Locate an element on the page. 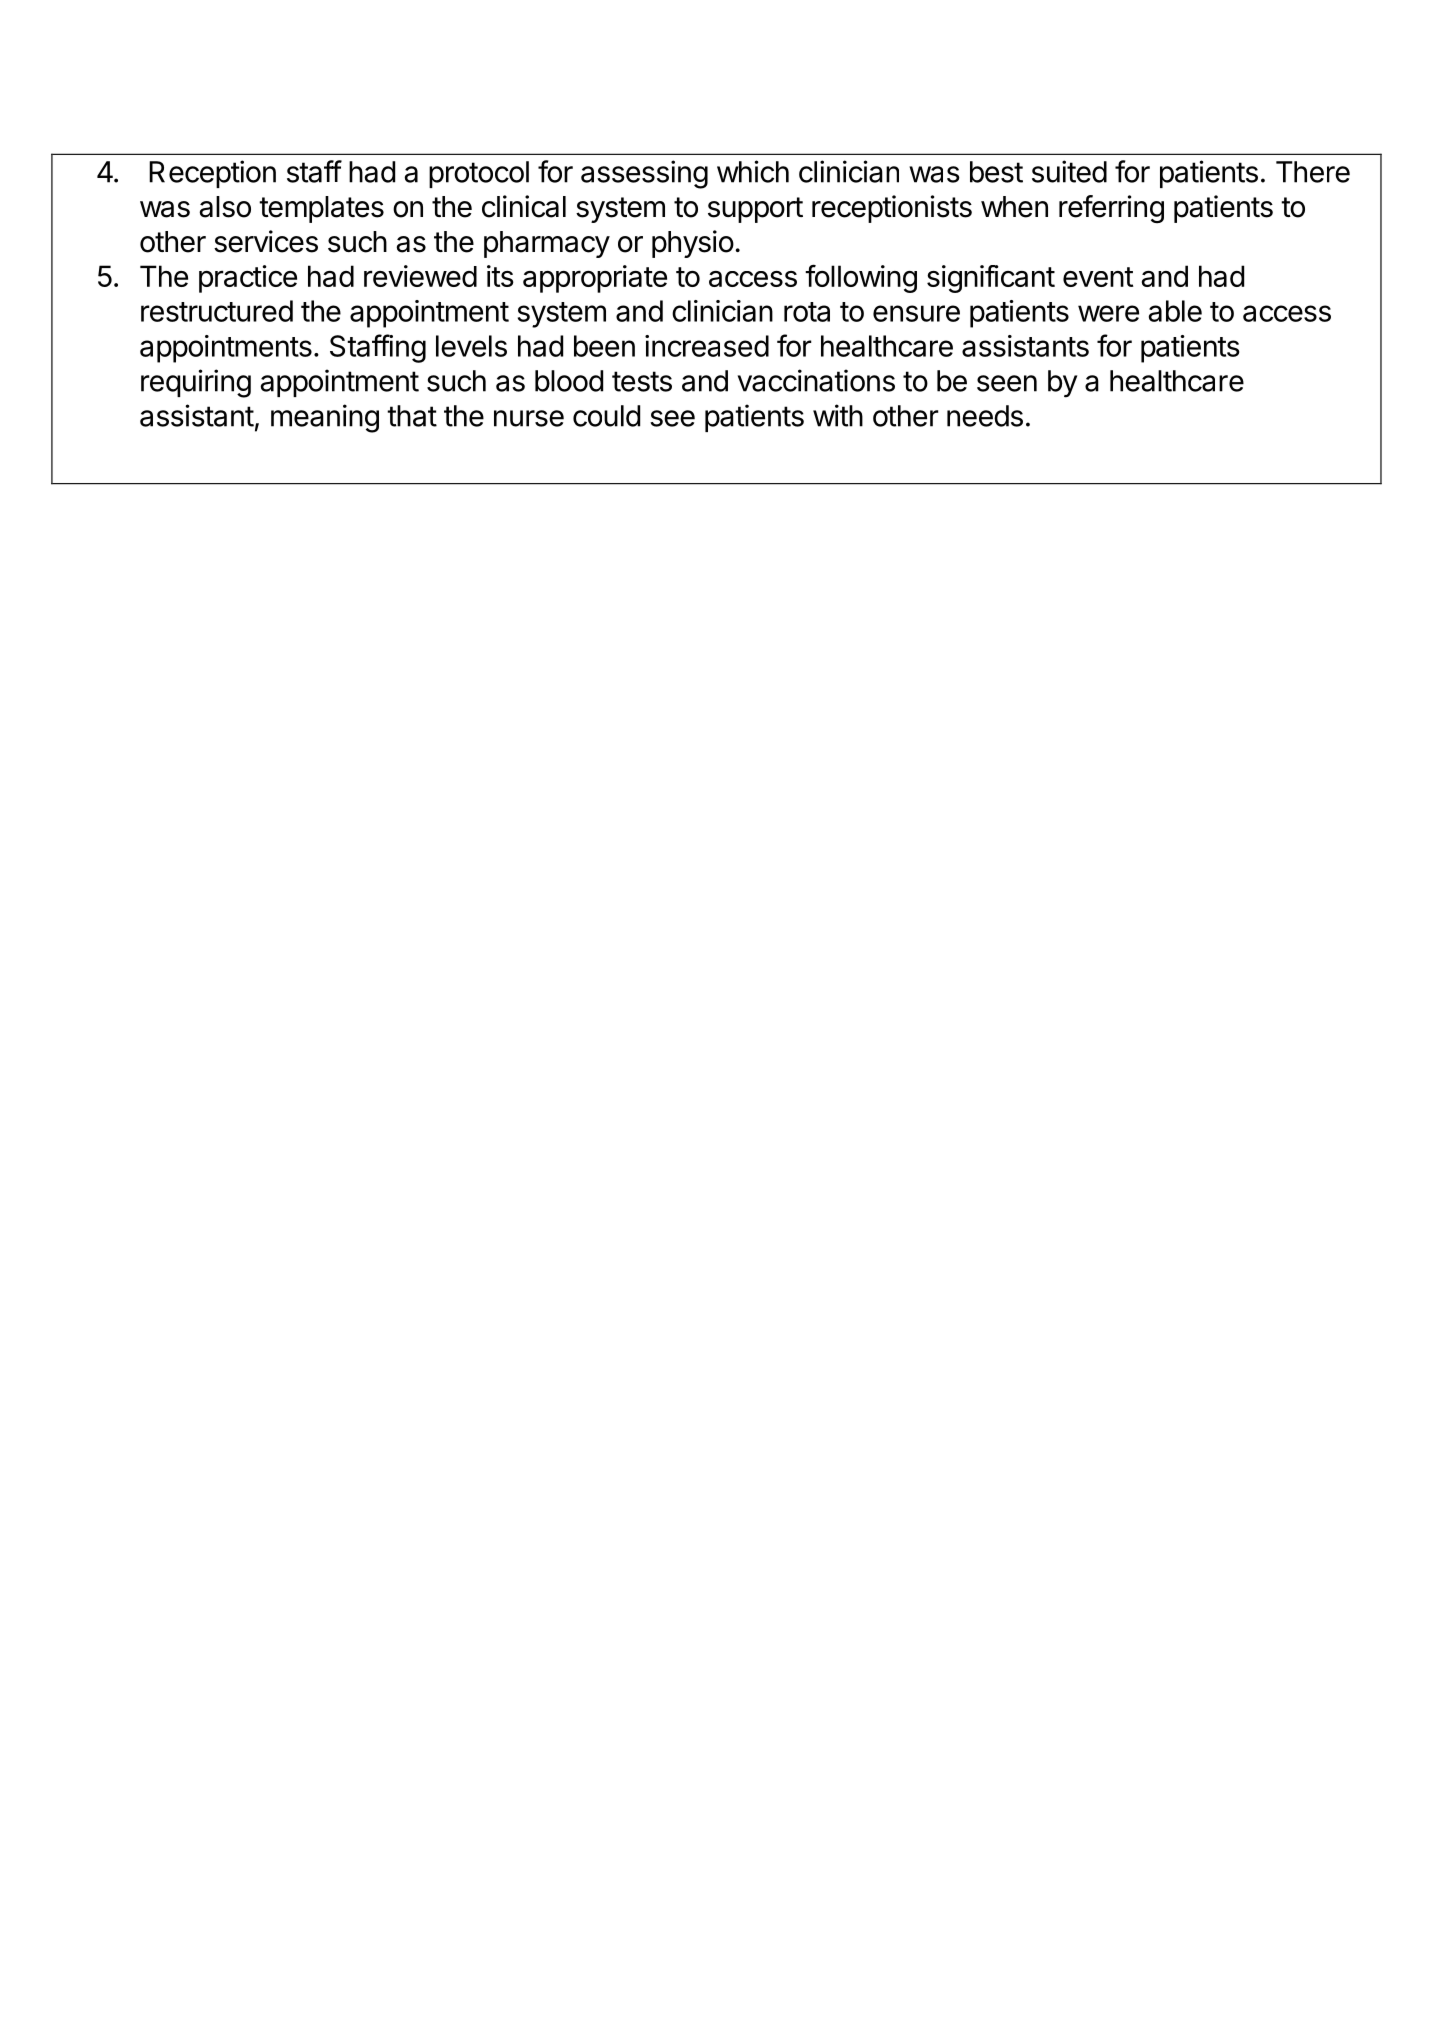 This page has height=2022, width=1430. which is located at coordinates (753, 171).
